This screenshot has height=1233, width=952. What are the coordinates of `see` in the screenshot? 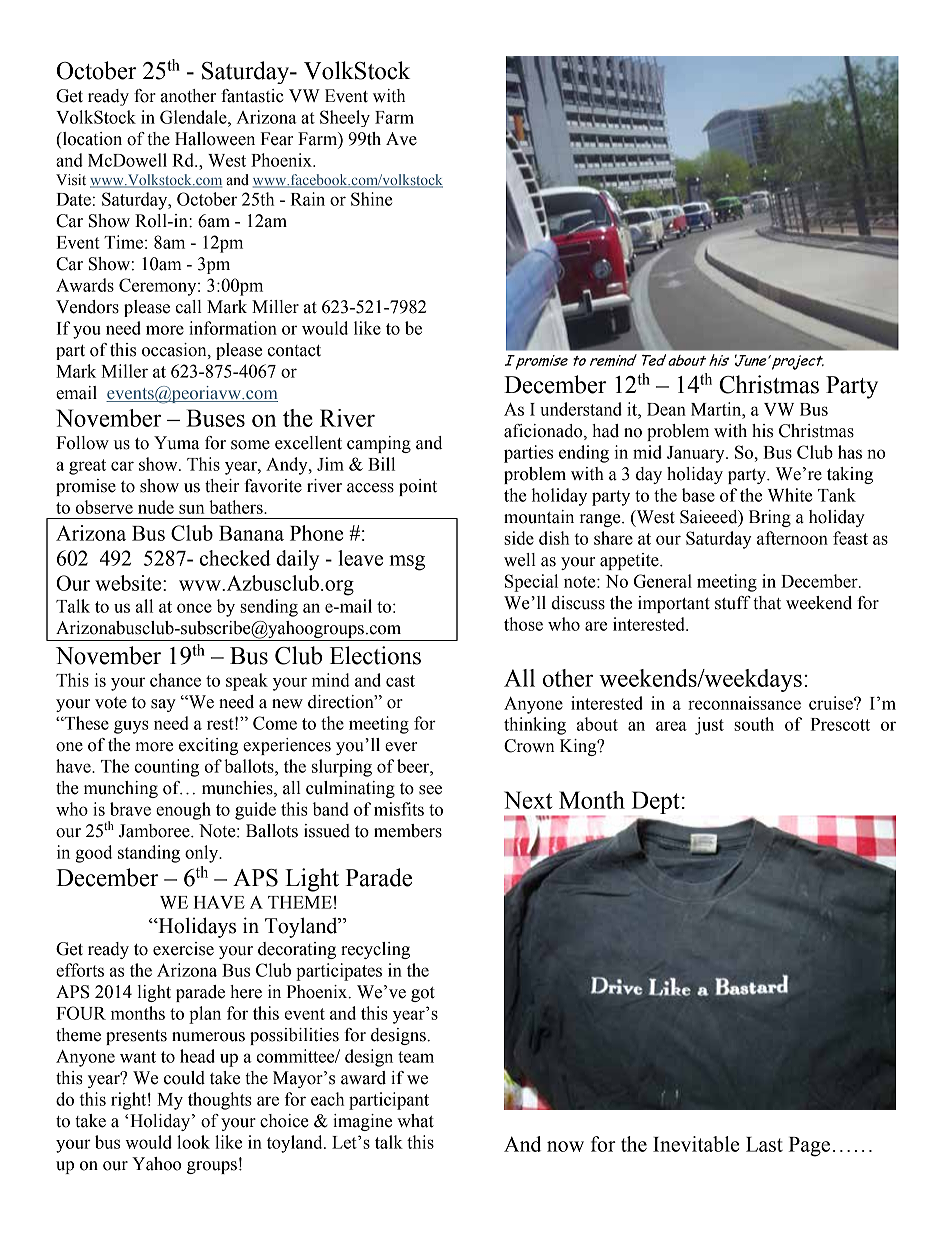 It's located at (430, 790).
